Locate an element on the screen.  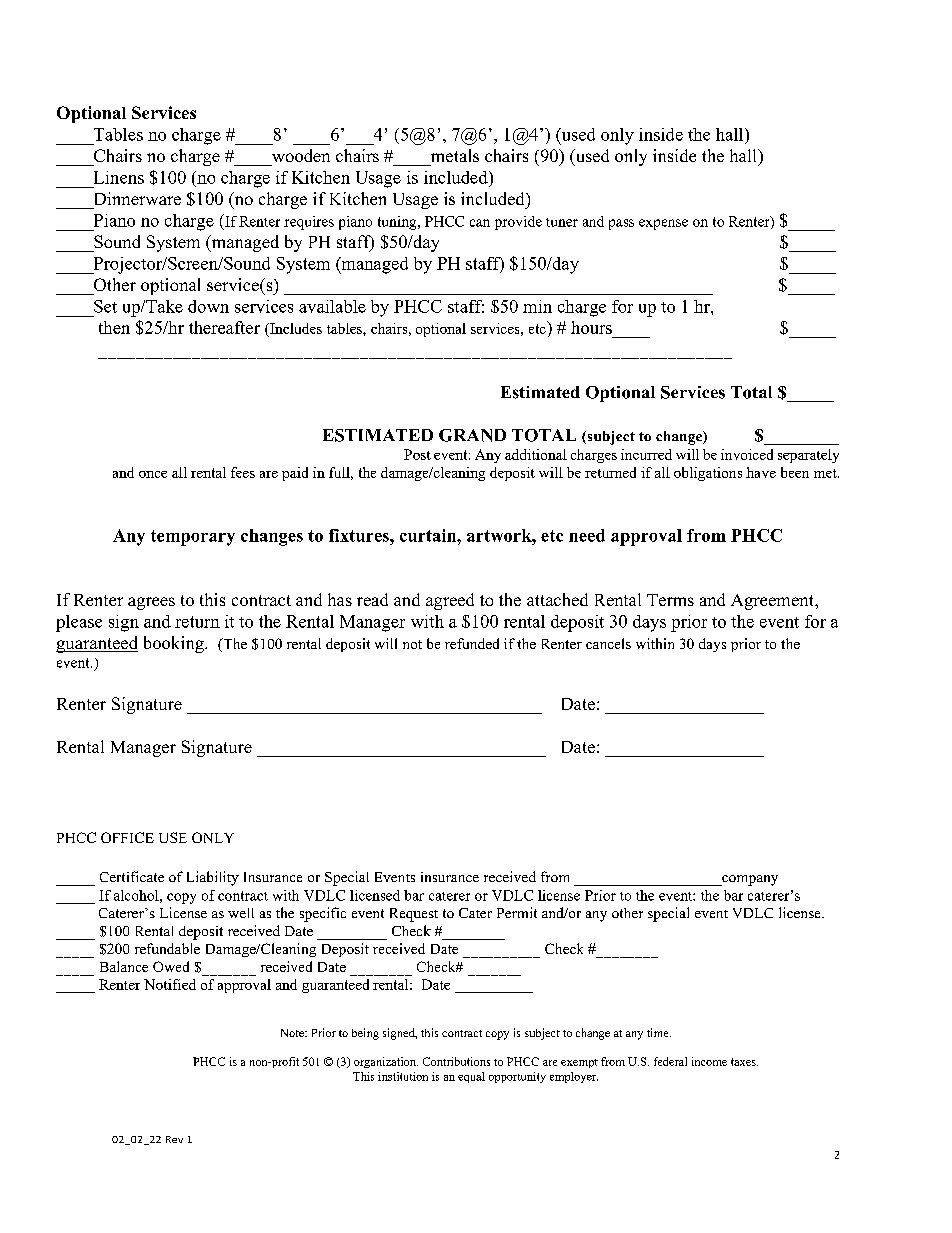
down is located at coordinates (208, 306).
